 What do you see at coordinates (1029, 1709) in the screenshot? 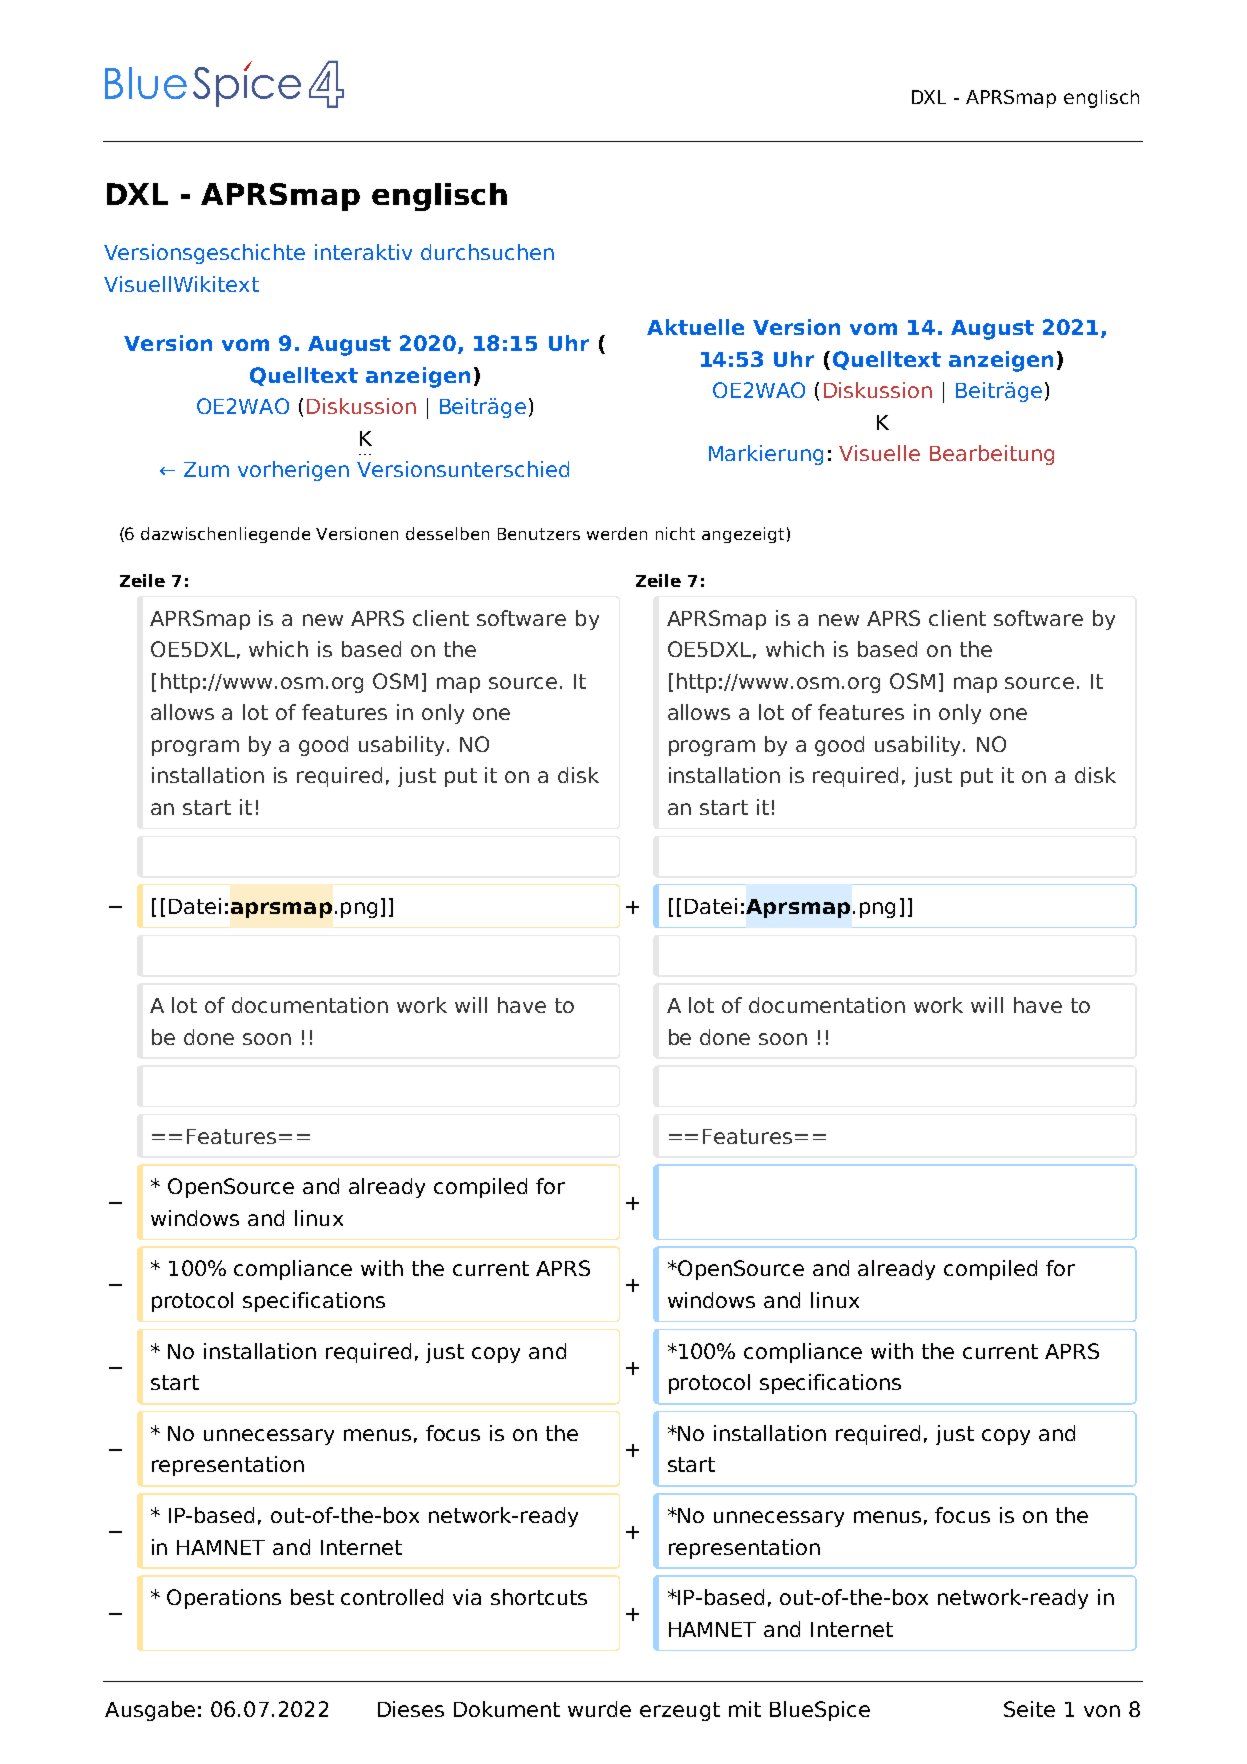
I see `Seite` at bounding box center [1029, 1709].
